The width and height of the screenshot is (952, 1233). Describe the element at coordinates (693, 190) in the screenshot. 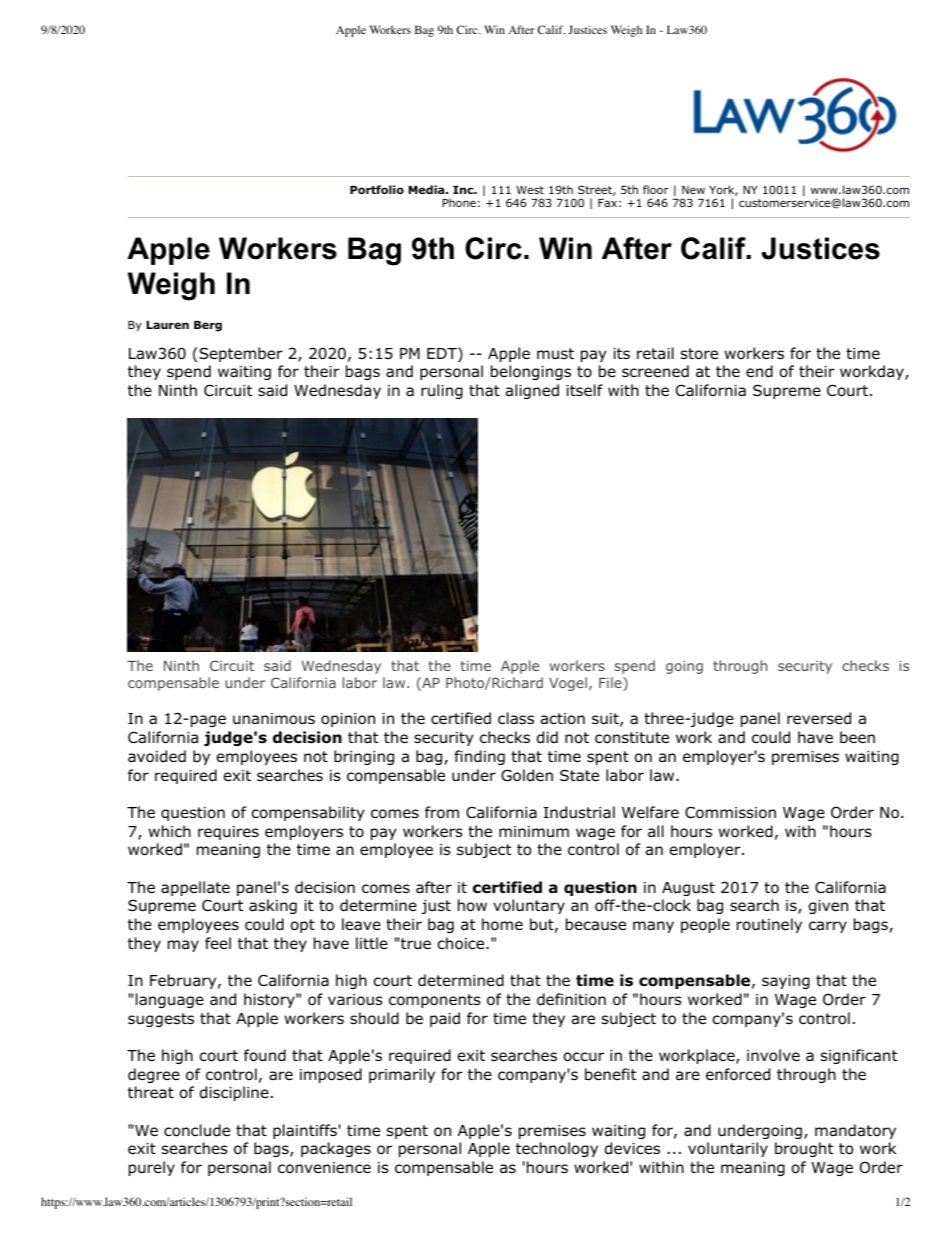

I see `New` at that location.
